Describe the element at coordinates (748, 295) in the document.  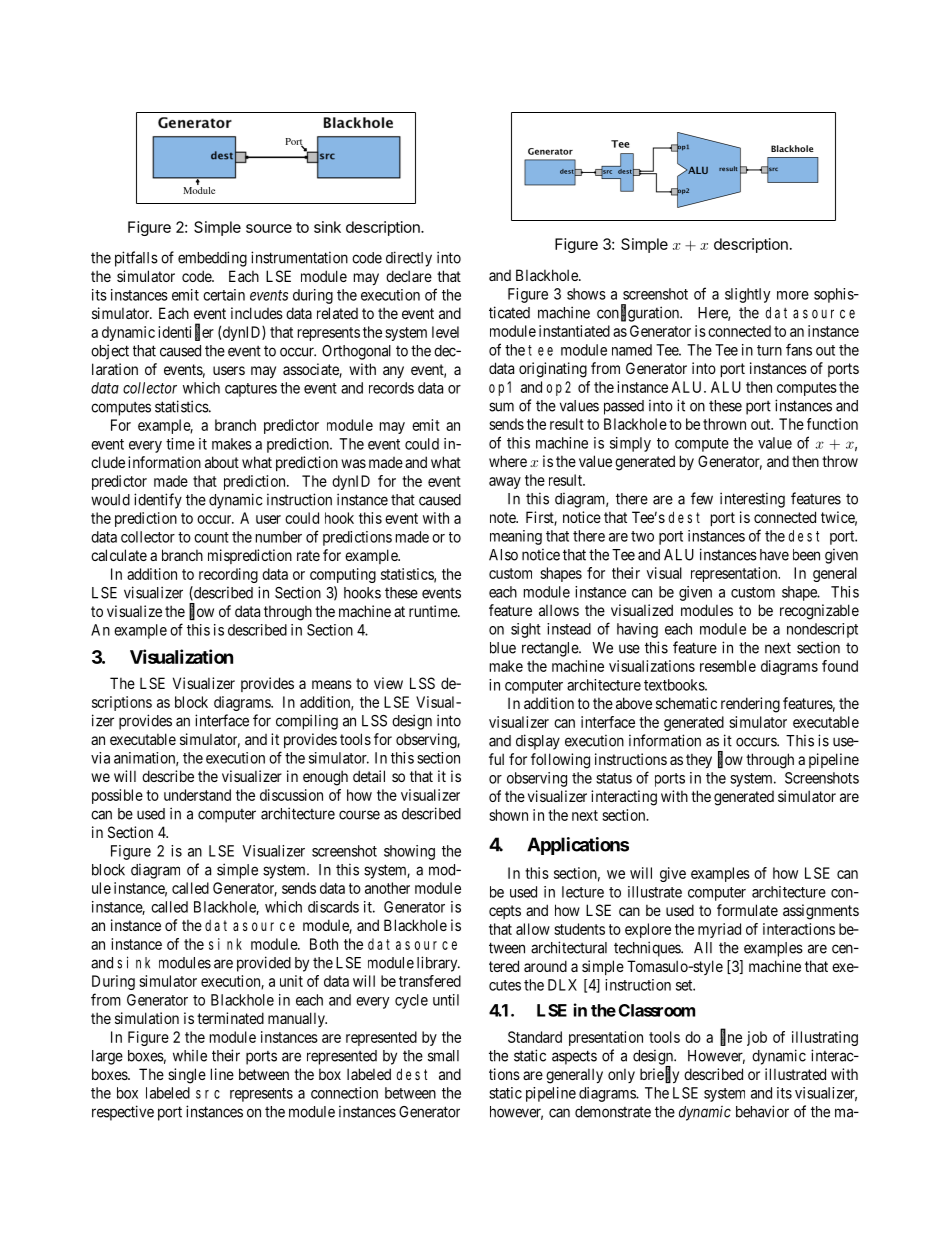
I see `slightly` at that location.
